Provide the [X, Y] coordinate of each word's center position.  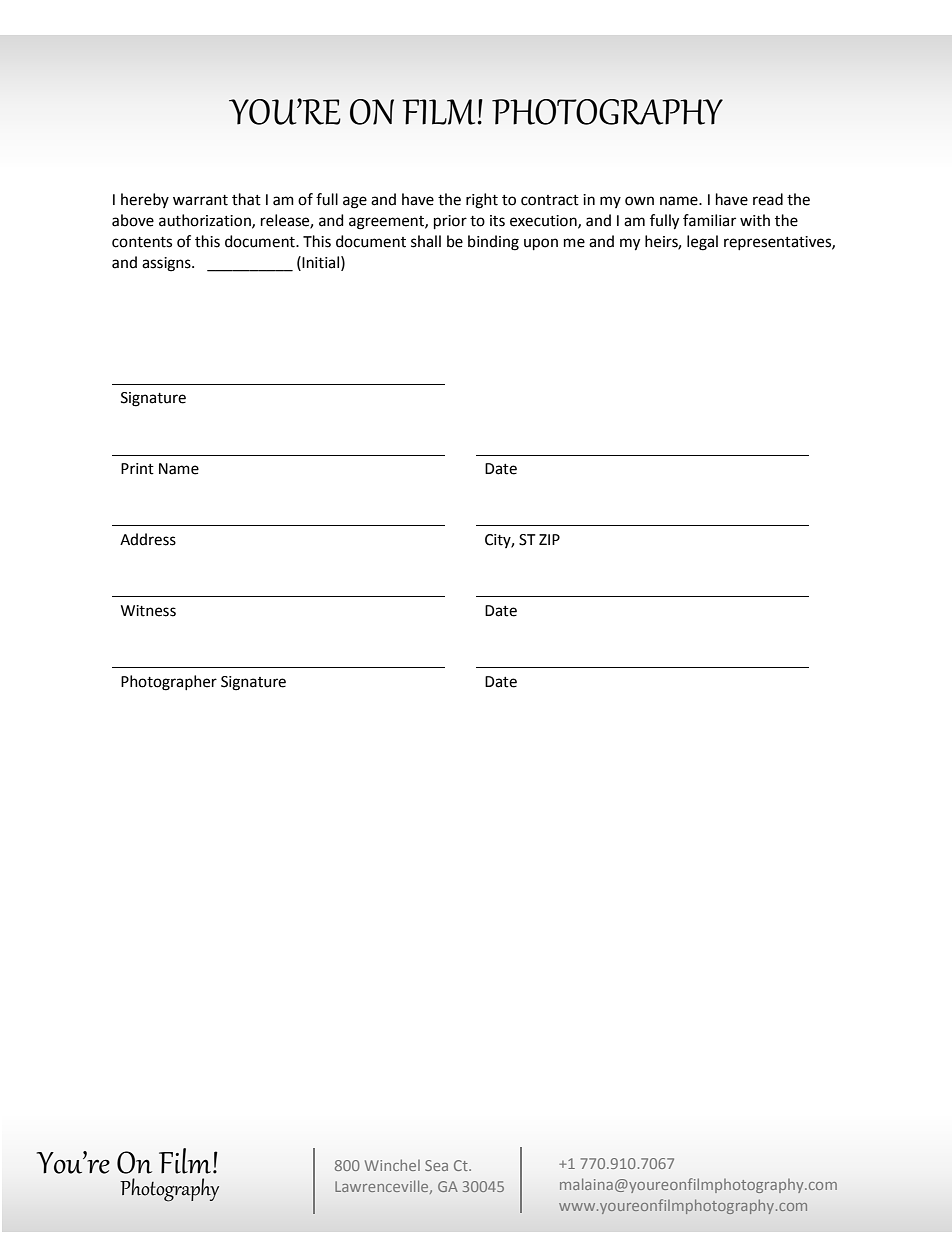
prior [450, 222]
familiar [709, 220]
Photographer [169, 683]
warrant [200, 200]
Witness [148, 611]
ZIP [549, 539]
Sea [436, 1165]
